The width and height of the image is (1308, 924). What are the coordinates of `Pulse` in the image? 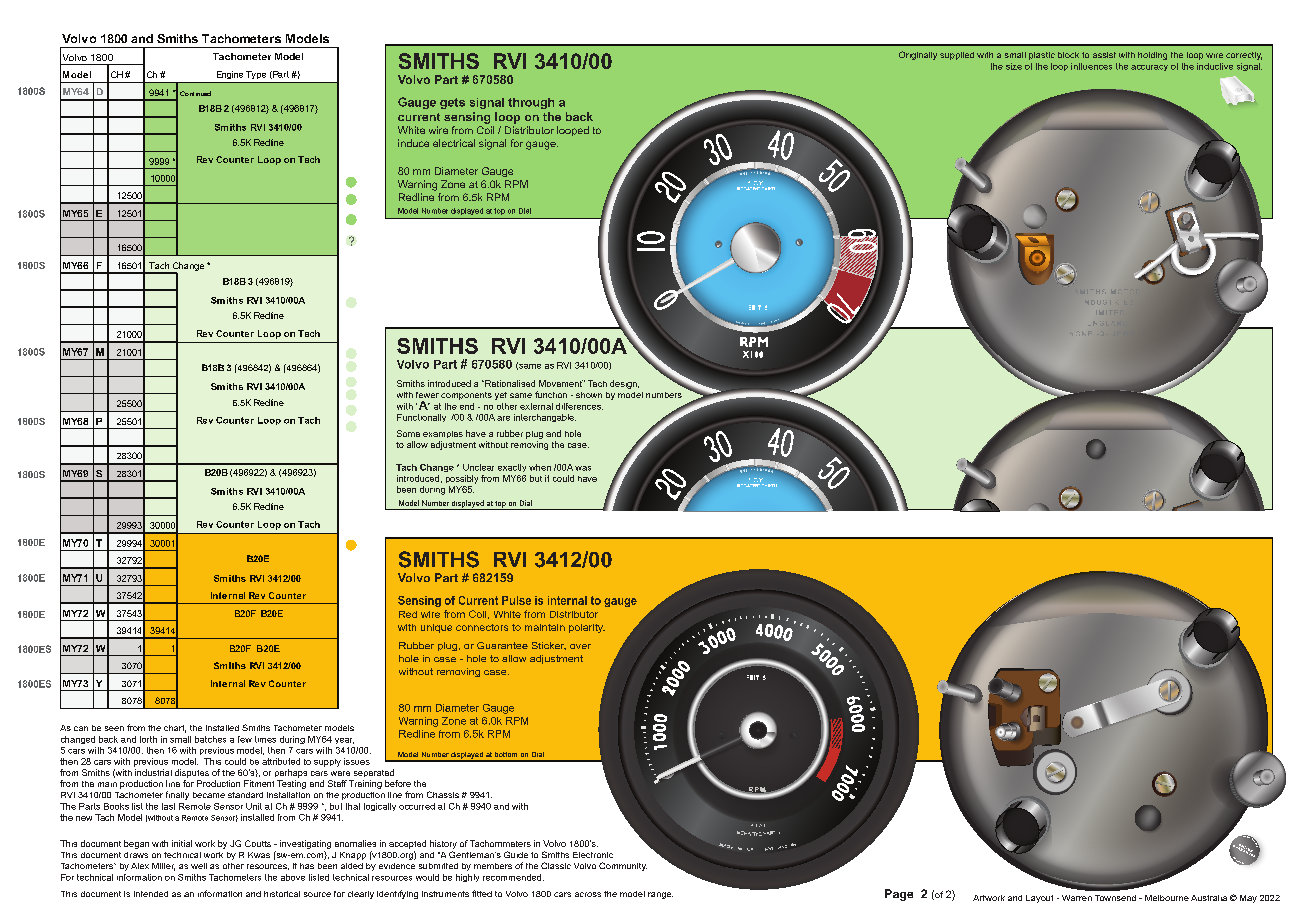 It's located at (516, 600).
